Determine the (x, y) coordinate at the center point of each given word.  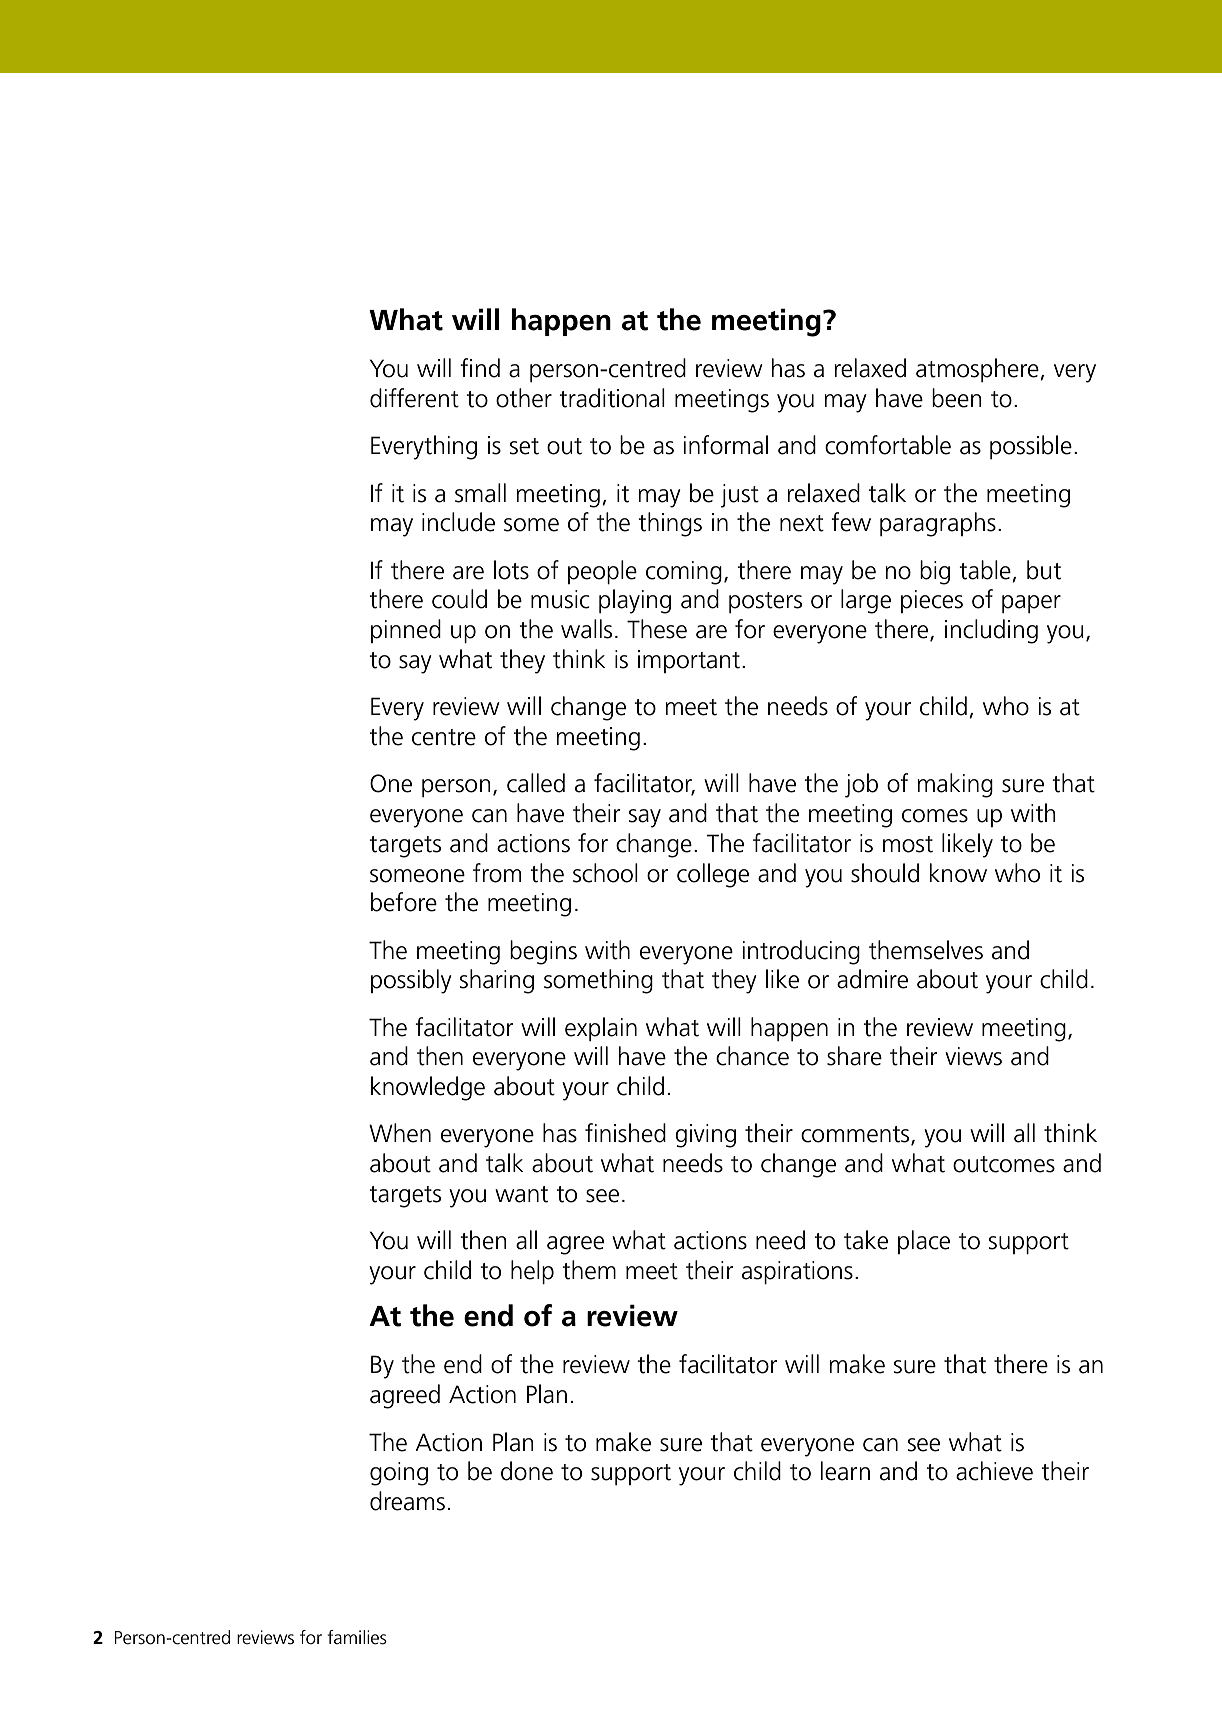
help (532, 1272)
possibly (411, 981)
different (414, 398)
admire (872, 979)
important (689, 661)
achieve (994, 1471)
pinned (406, 631)
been (957, 398)
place (924, 1242)
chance (752, 1056)
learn (845, 1471)
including (991, 631)
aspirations (797, 1272)
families (357, 1637)
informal (726, 445)
